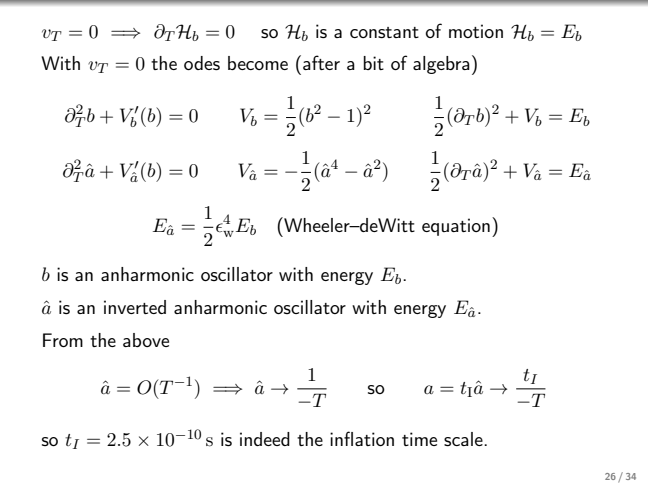 The width and height of the page is (648, 486). What do you see at coordinates (384, 32) in the page?
I see `constant` at bounding box center [384, 32].
